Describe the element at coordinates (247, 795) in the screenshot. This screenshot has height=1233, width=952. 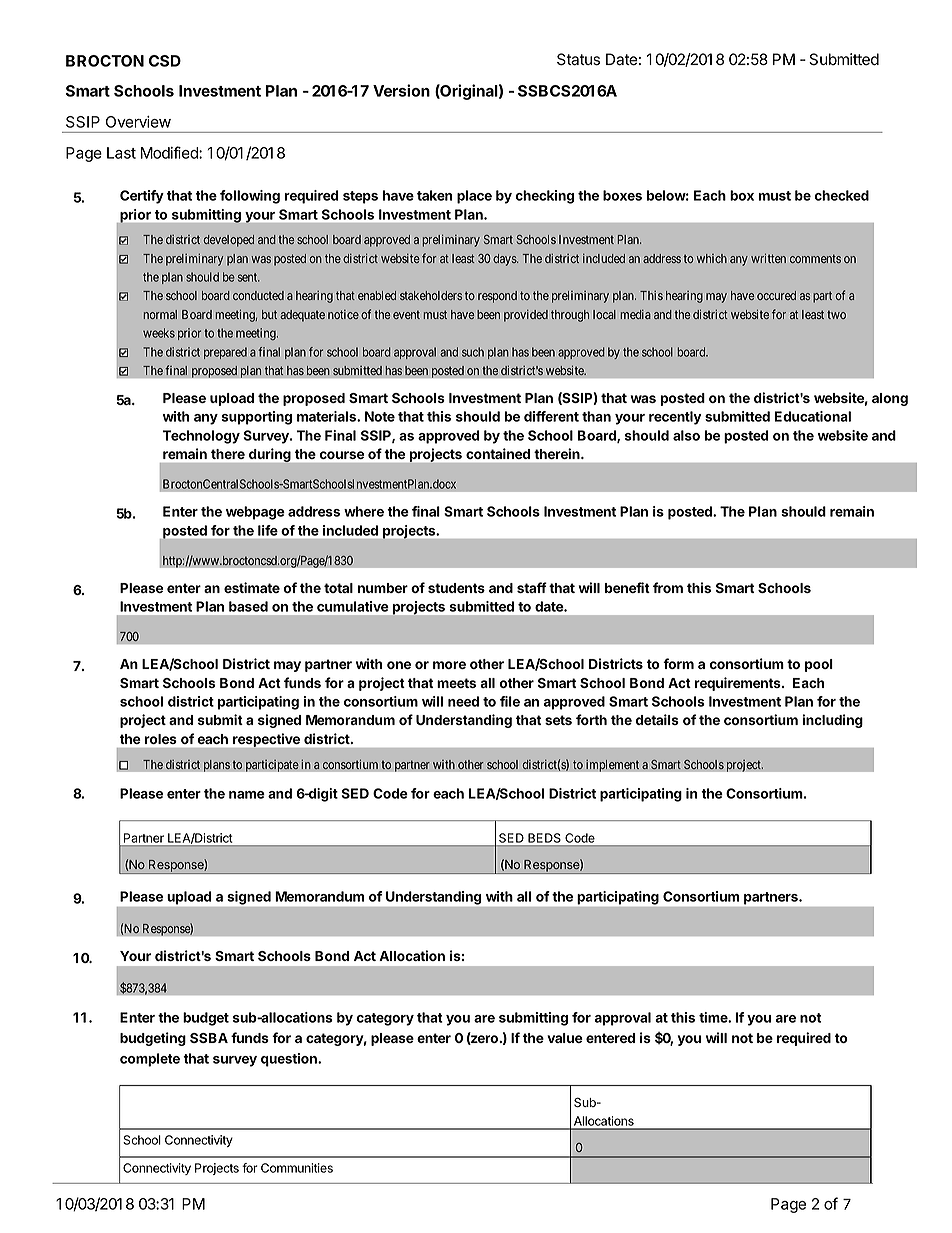
I see `name` at that location.
